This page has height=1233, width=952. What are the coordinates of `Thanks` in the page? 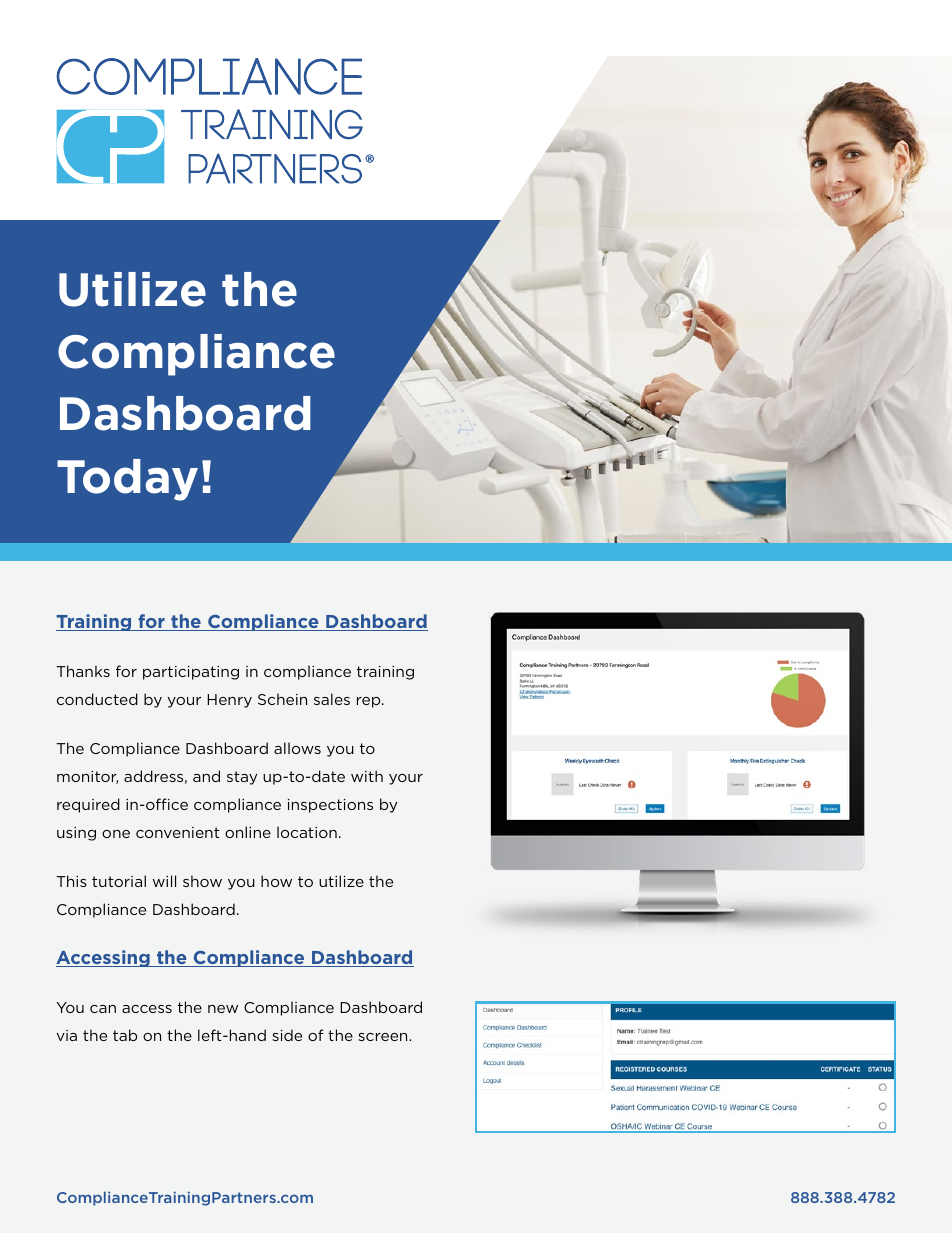 It's located at (83, 671).
